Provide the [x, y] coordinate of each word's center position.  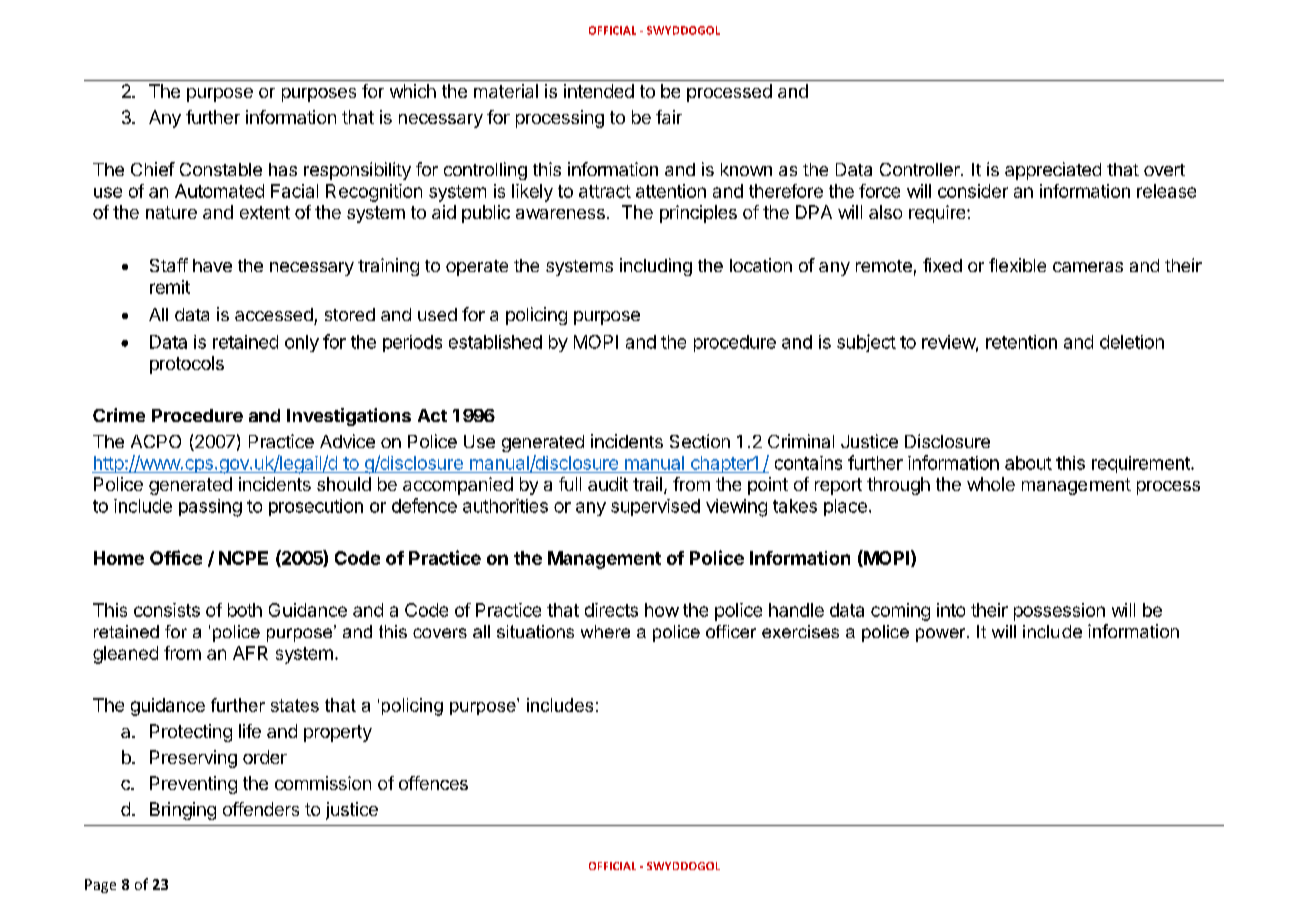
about [1028, 463]
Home [119, 558]
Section [700, 441]
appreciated [1053, 171]
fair [669, 117]
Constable [221, 169]
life [250, 731]
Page [100, 886]
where [605, 631]
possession [1059, 612]
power [942, 635]
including [656, 267]
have [212, 265]
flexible [1017, 265]
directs [611, 610]
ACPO [156, 441]
